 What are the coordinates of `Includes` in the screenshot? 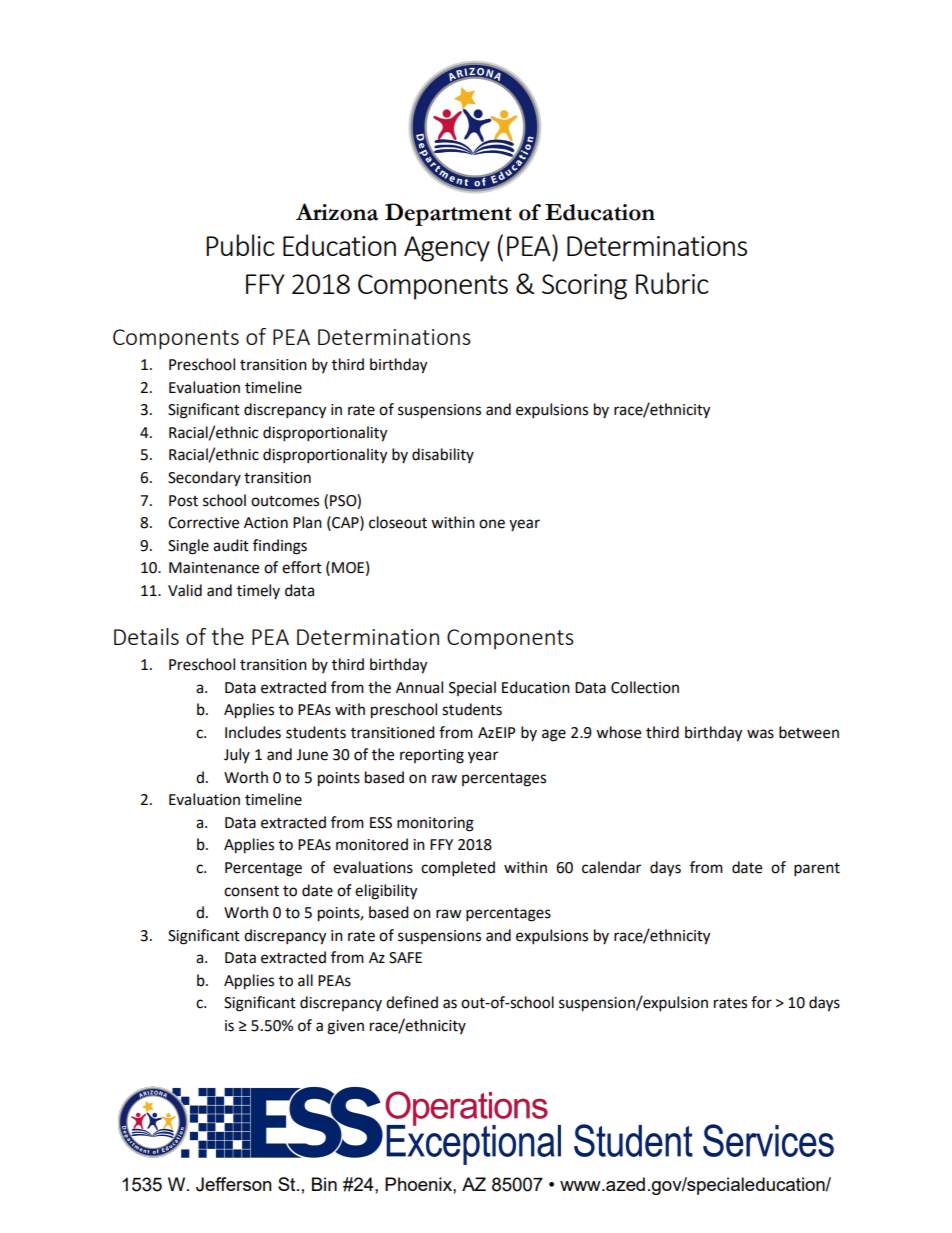 It's located at (253, 732).
